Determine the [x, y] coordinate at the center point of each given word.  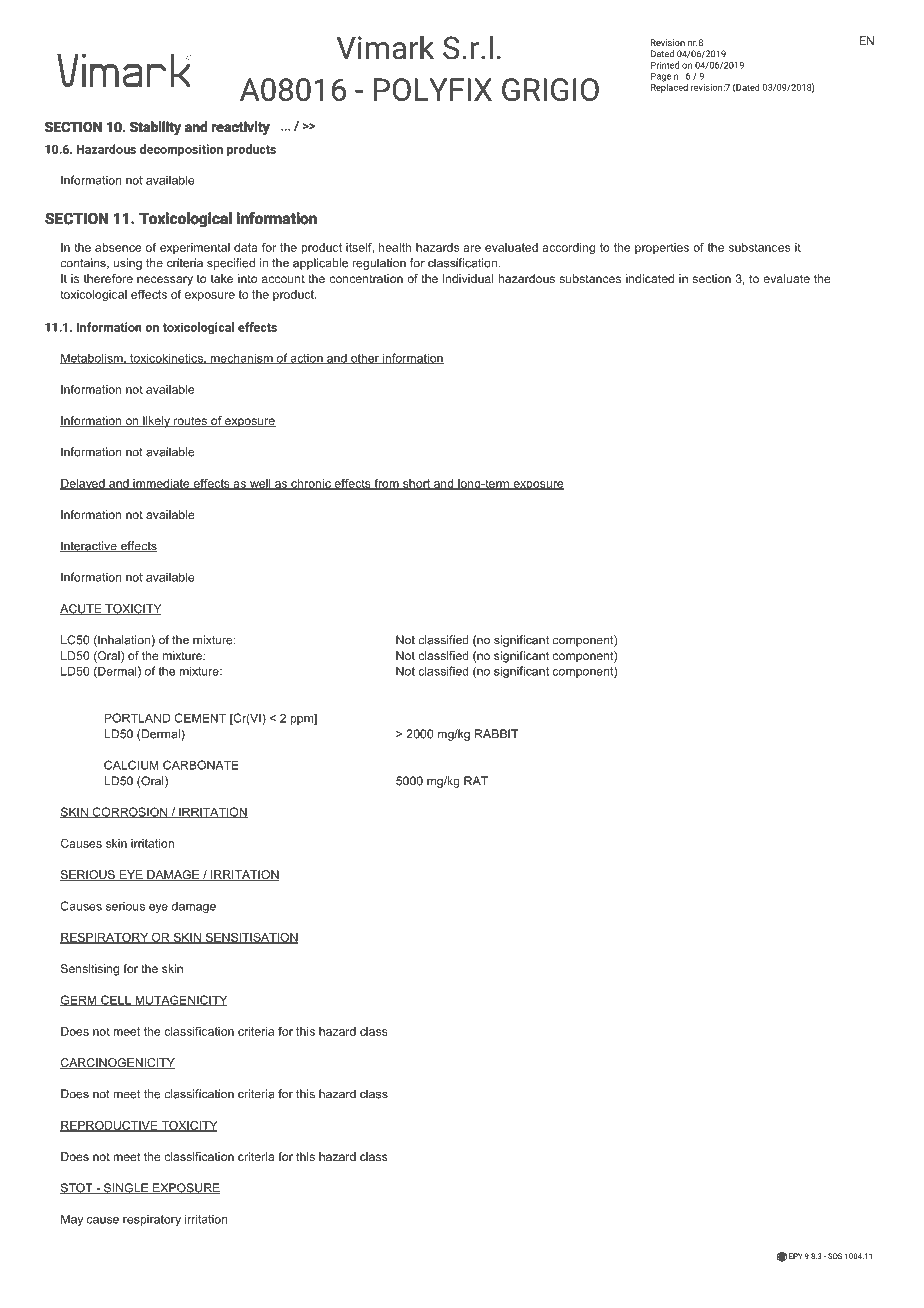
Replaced [669, 87]
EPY [796, 1256]
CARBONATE [201, 765]
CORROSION [129, 813]
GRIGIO [550, 89]
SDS [835, 1256]
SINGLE [126, 1188]
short [416, 484]
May [72, 1220]
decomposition [181, 150]
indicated [650, 278]
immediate [161, 484]
